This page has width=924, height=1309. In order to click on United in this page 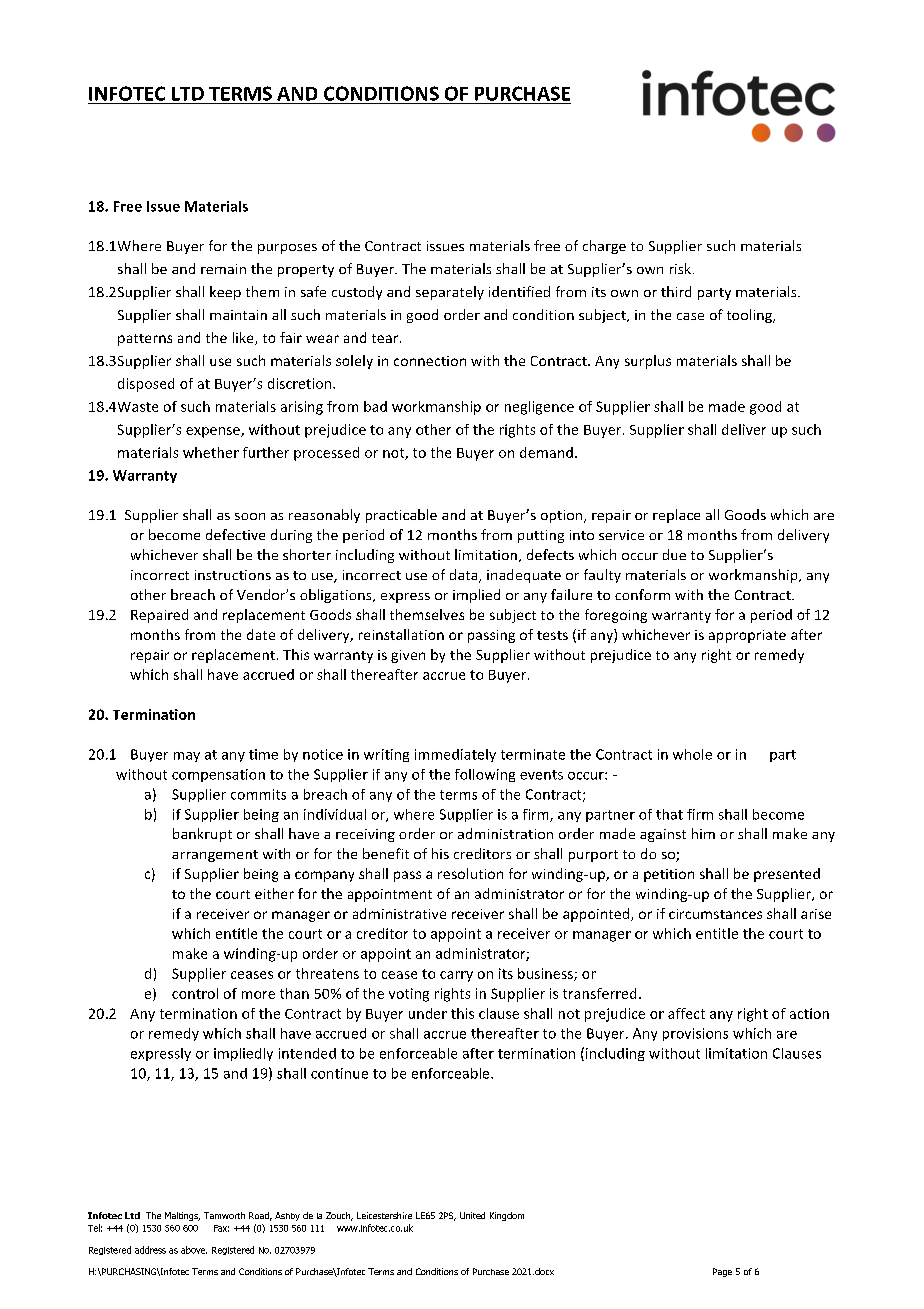, I will do `click(472, 1215)`.
